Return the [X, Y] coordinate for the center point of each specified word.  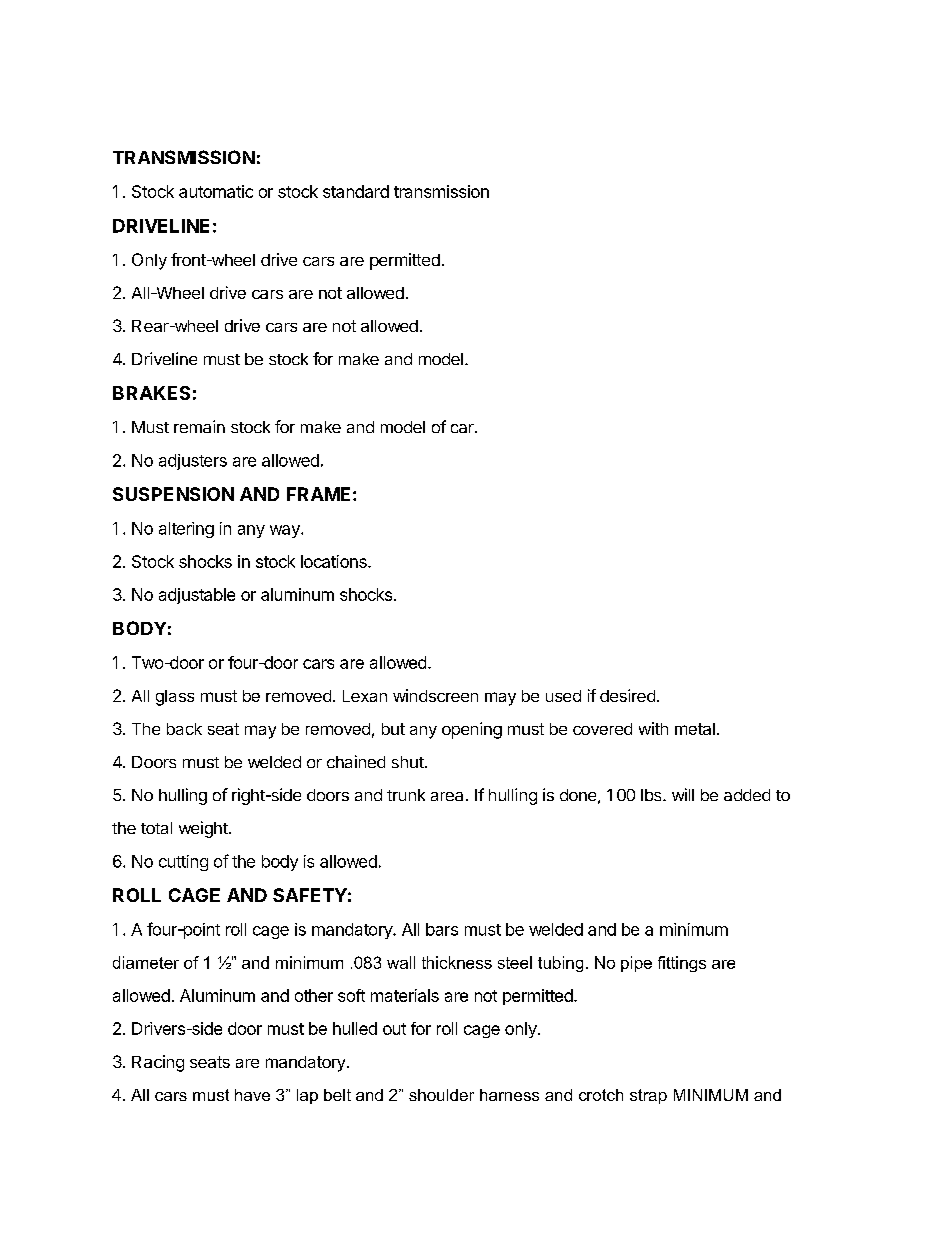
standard [356, 191]
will [683, 794]
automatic [216, 191]
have [252, 1095]
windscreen [435, 695]
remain [199, 426]
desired [627, 695]
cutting [183, 863]
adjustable [197, 596]
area [447, 796]
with [653, 728]
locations [335, 561]
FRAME [318, 494]
